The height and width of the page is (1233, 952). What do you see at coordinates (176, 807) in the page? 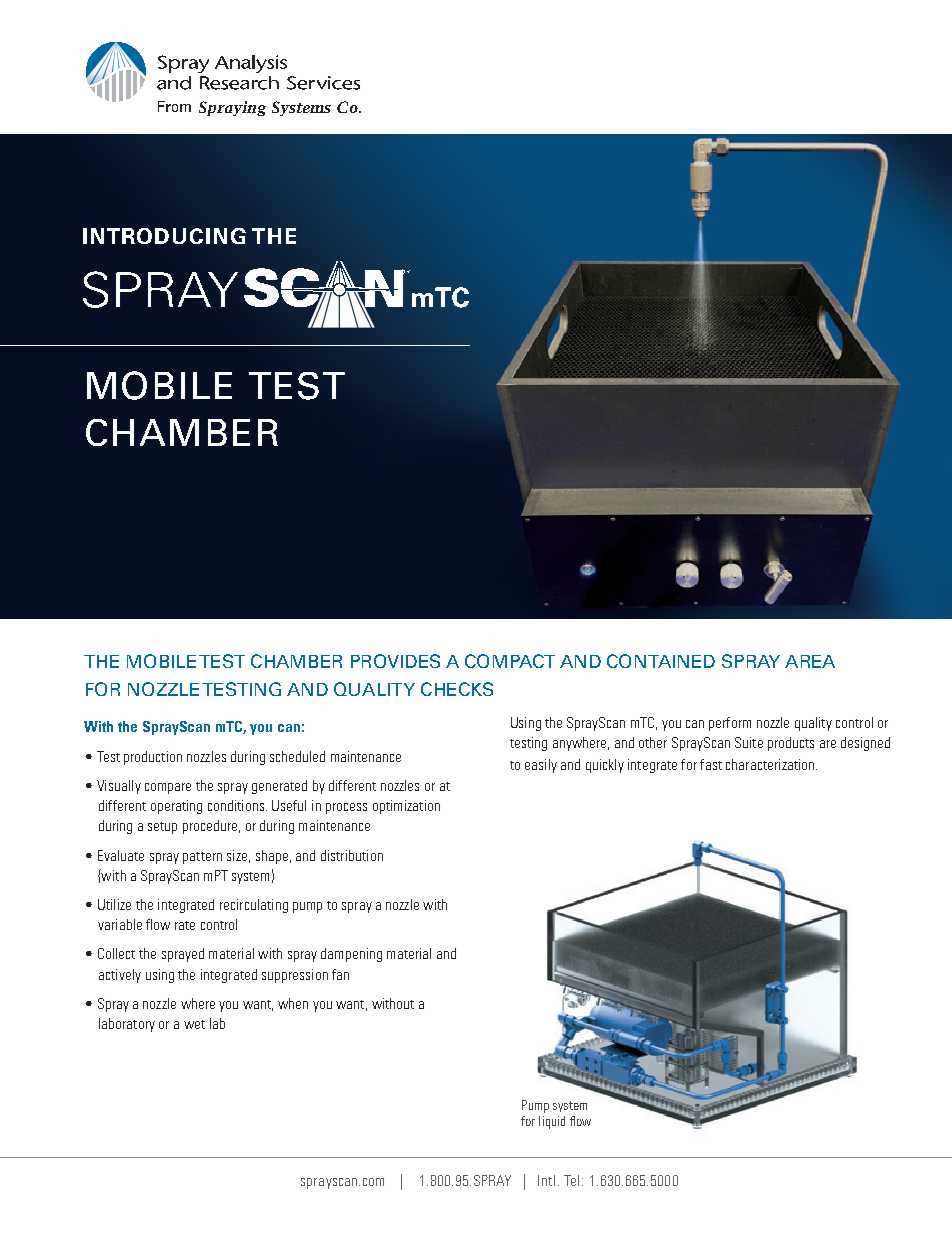
I see `operating` at bounding box center [176, 807].
